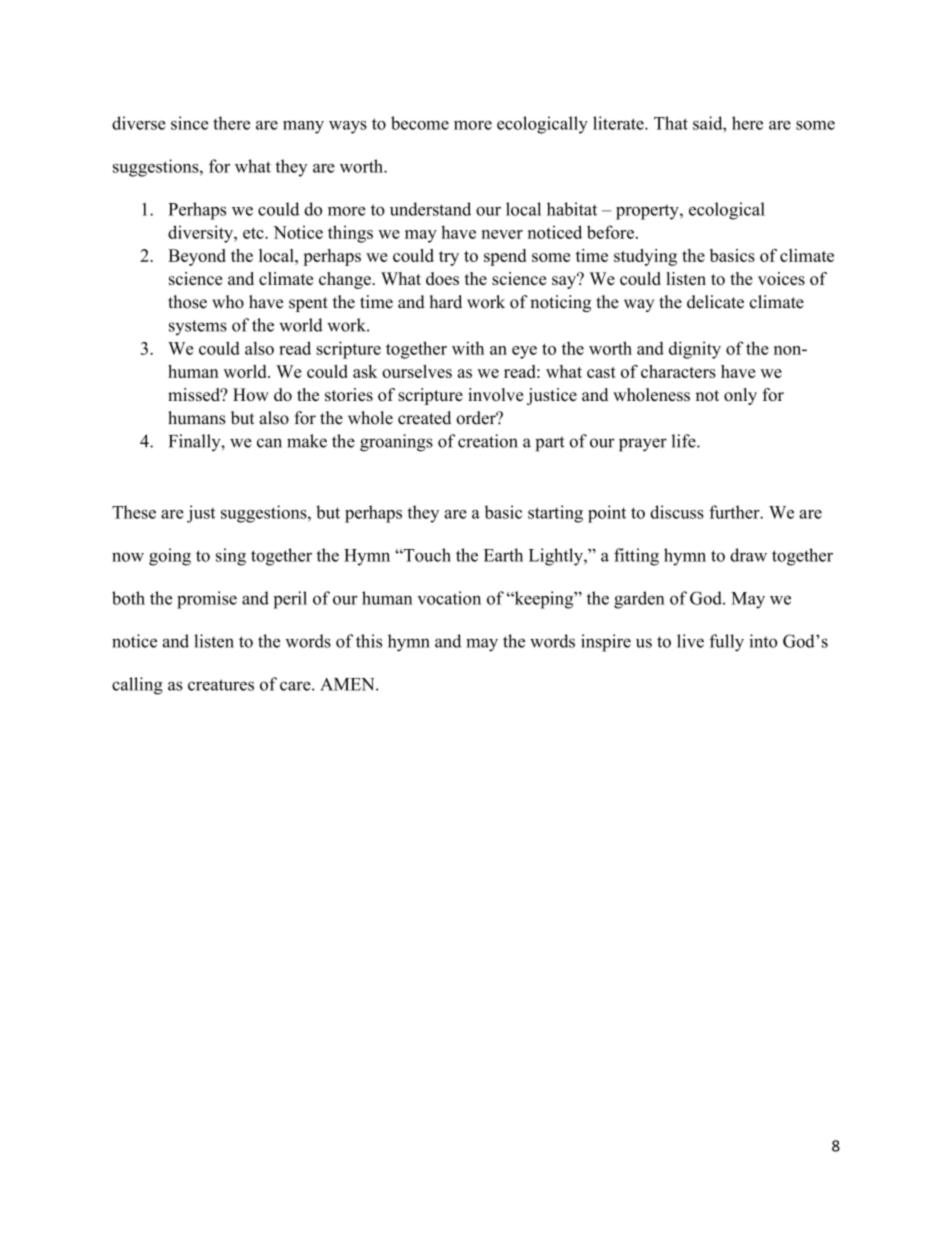 The image size is (952, 1233). What do you see at coordinates (442, 278) in the page?
I see `does` at bounding box center [442, 278].
